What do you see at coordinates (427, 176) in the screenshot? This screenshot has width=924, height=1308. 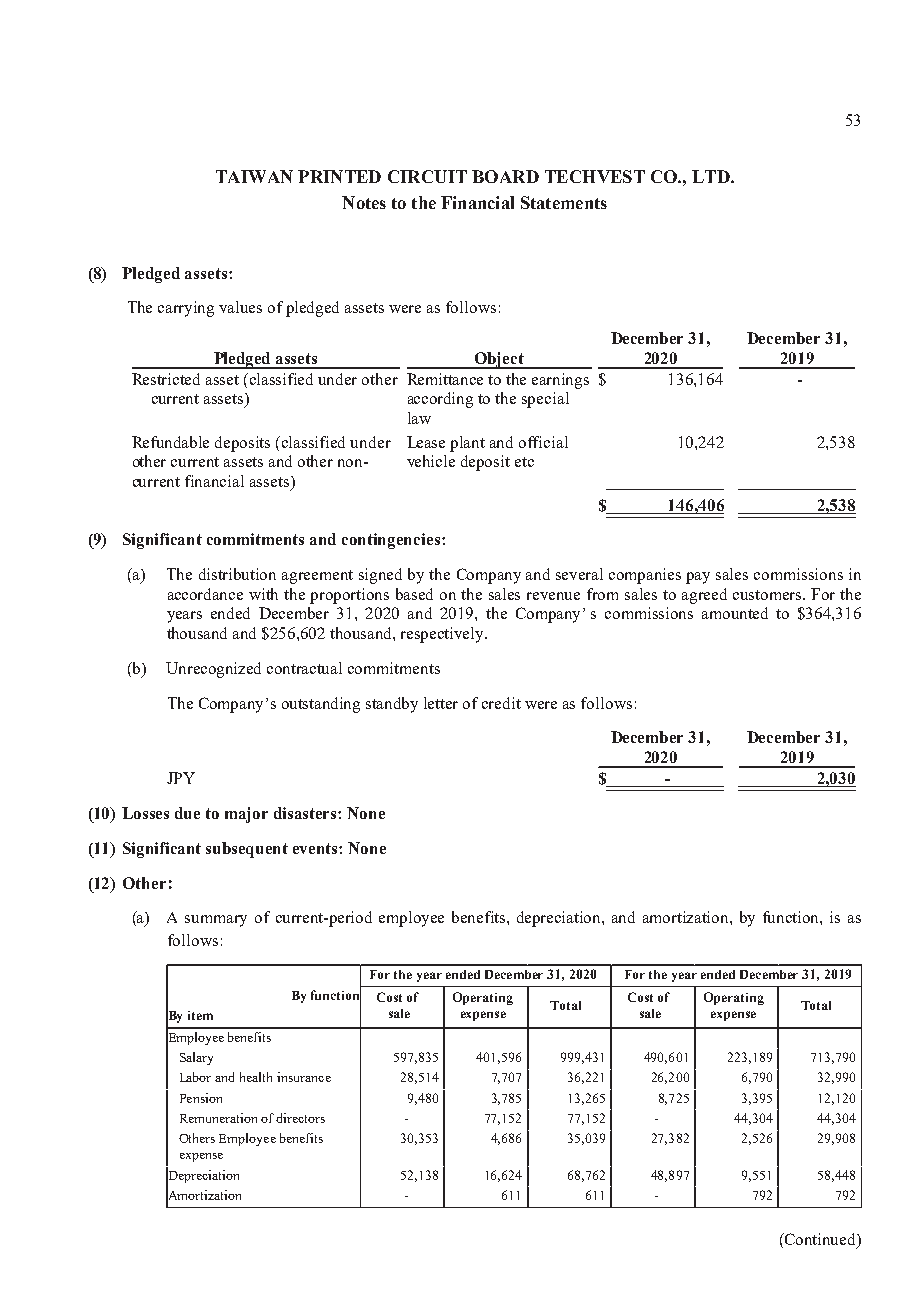 I see `CIRCUIT` at bounding box center [427, 176].
